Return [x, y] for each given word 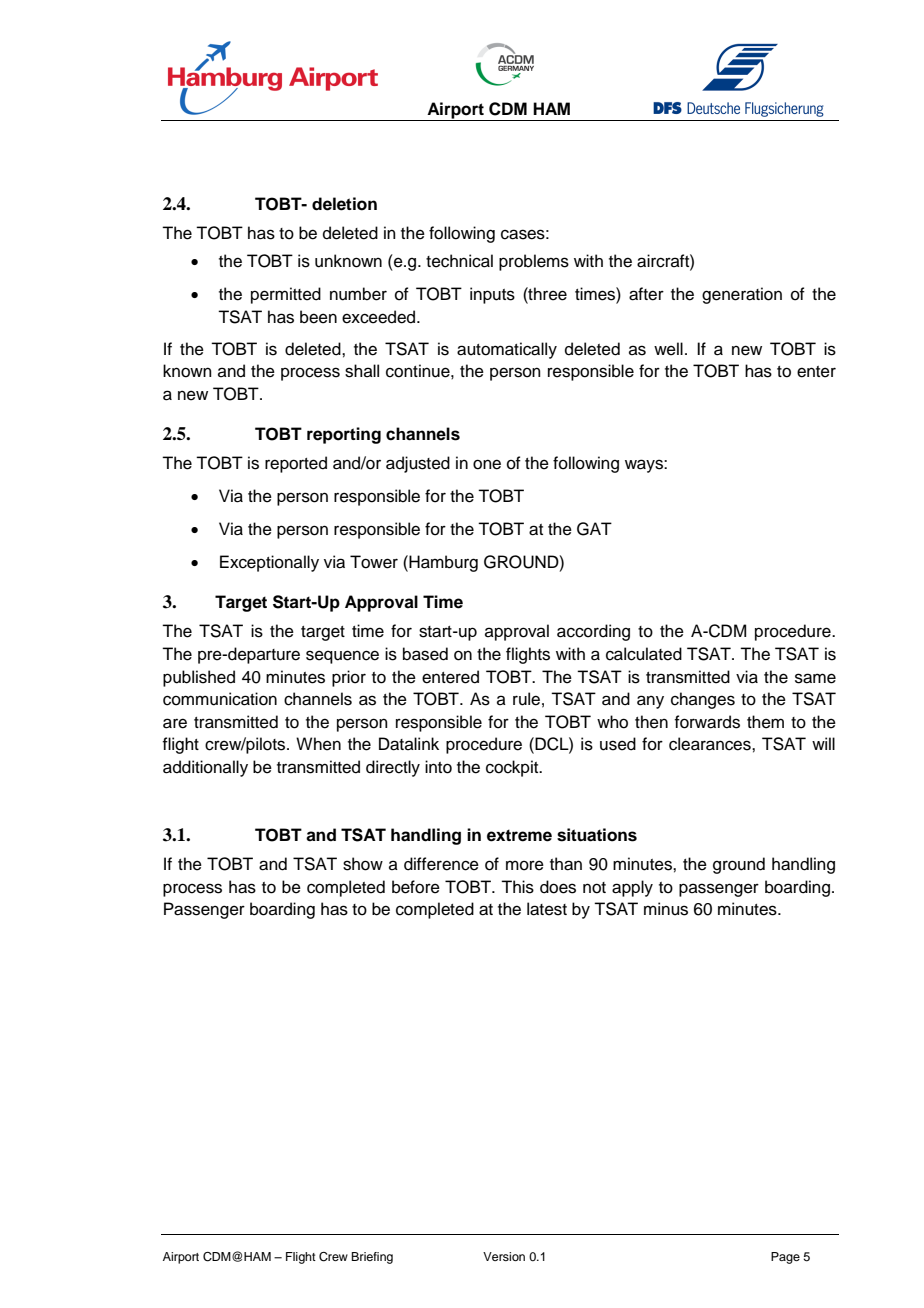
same [815, 678]
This [517, 887]
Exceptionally [269, 563]
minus [666, 909]
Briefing [372, 1258]
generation [742, 295]
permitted [286, 295]
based [425, 654]
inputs [492, 295]
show [363, 864]
